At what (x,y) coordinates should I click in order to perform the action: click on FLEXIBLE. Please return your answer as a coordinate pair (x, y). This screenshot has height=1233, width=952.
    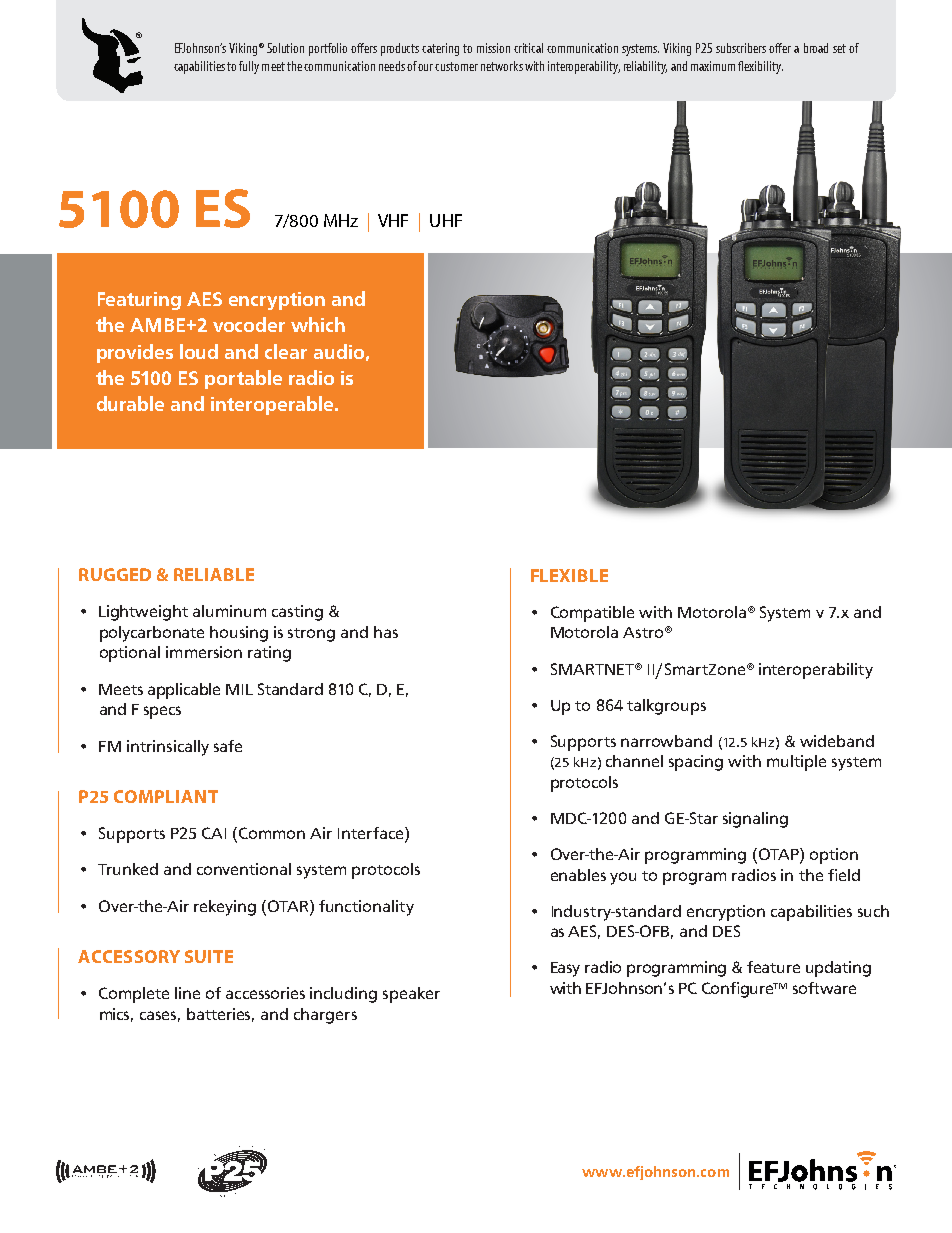
    Looking at the image, I should click on (569, 575).
